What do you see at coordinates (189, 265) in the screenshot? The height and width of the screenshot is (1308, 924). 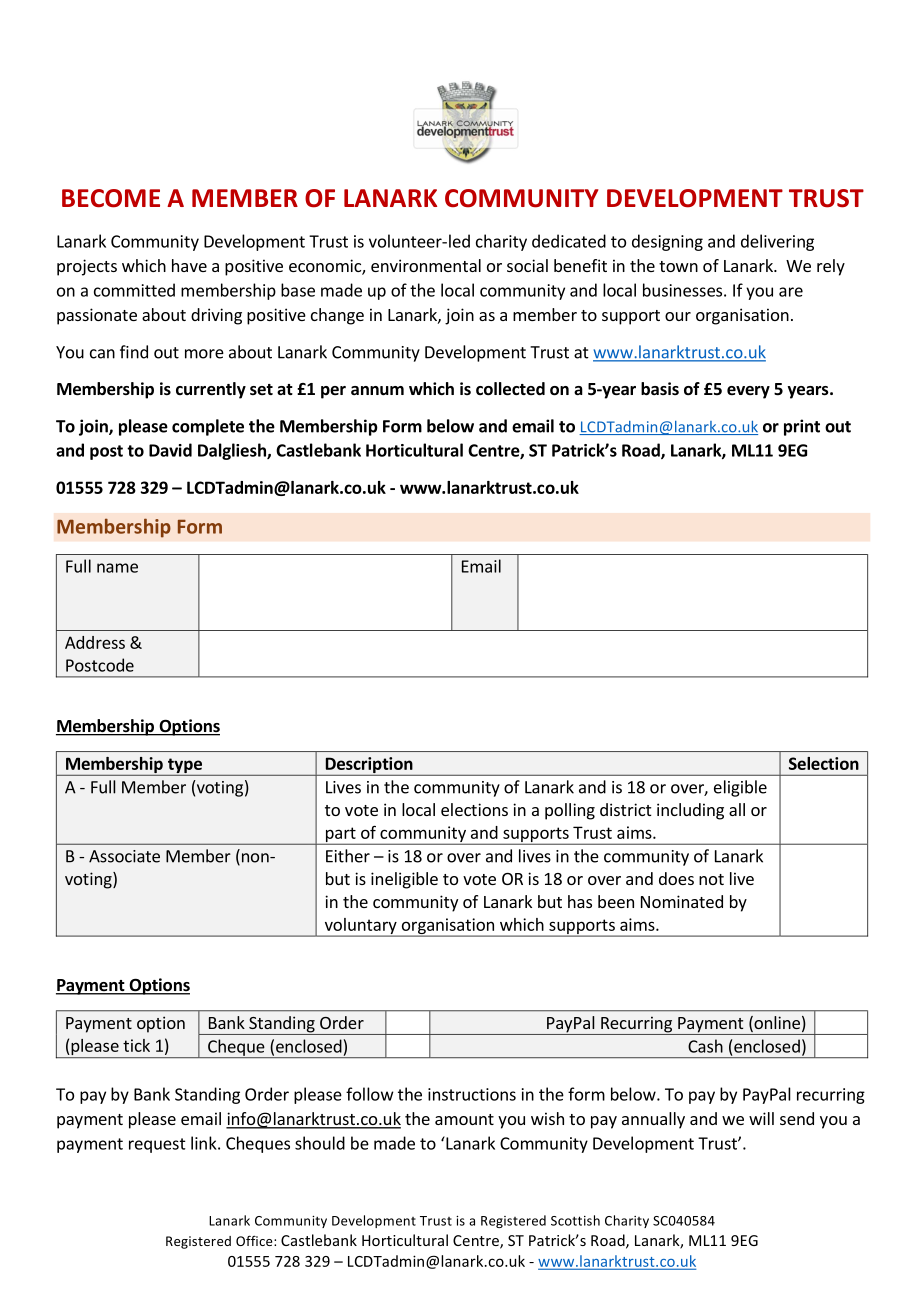 I see `have` at bounding box center [189, 265].
